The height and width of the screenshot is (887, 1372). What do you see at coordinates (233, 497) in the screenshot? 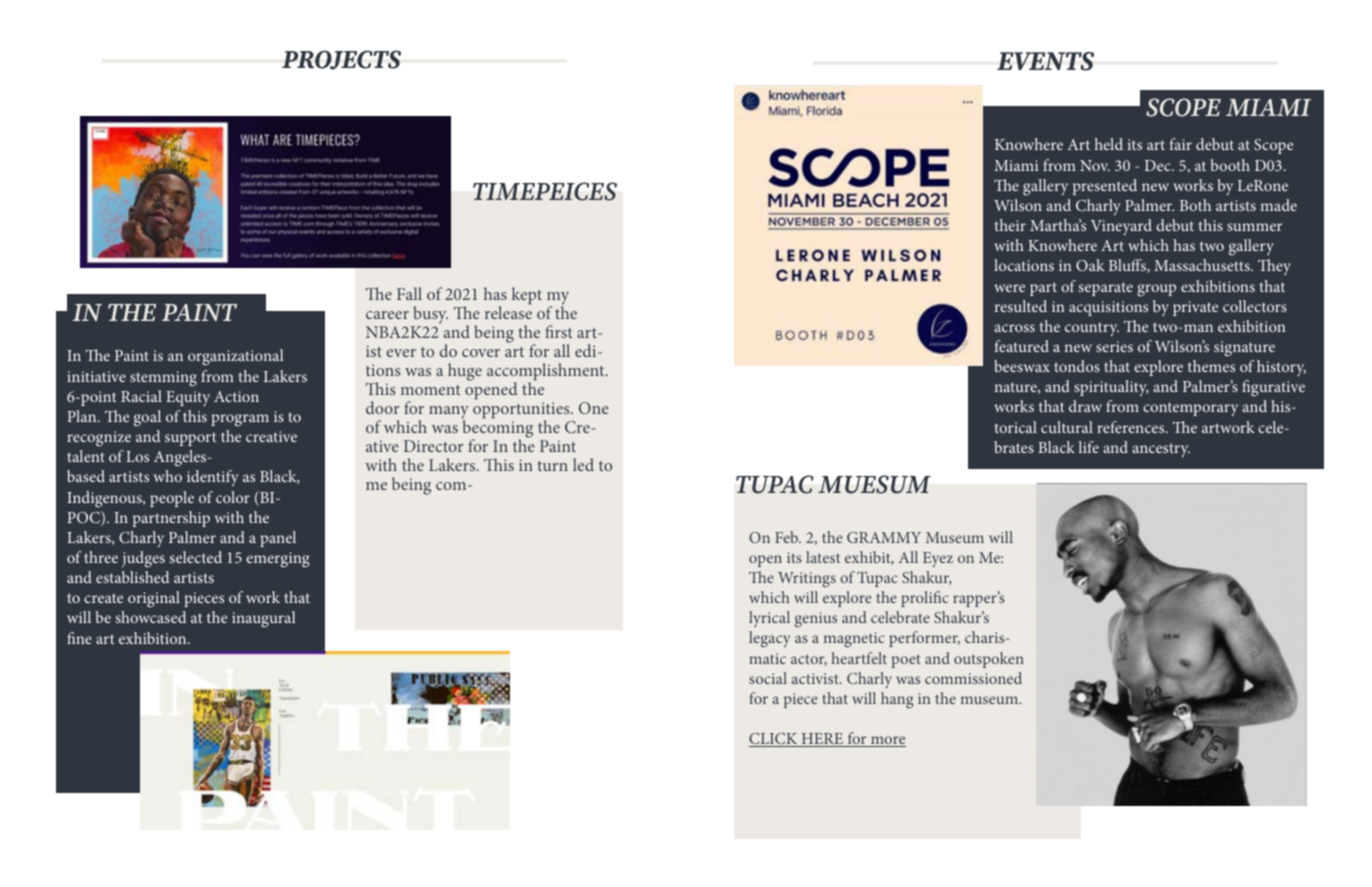
I see `color` at bounding box center [233, 497].
